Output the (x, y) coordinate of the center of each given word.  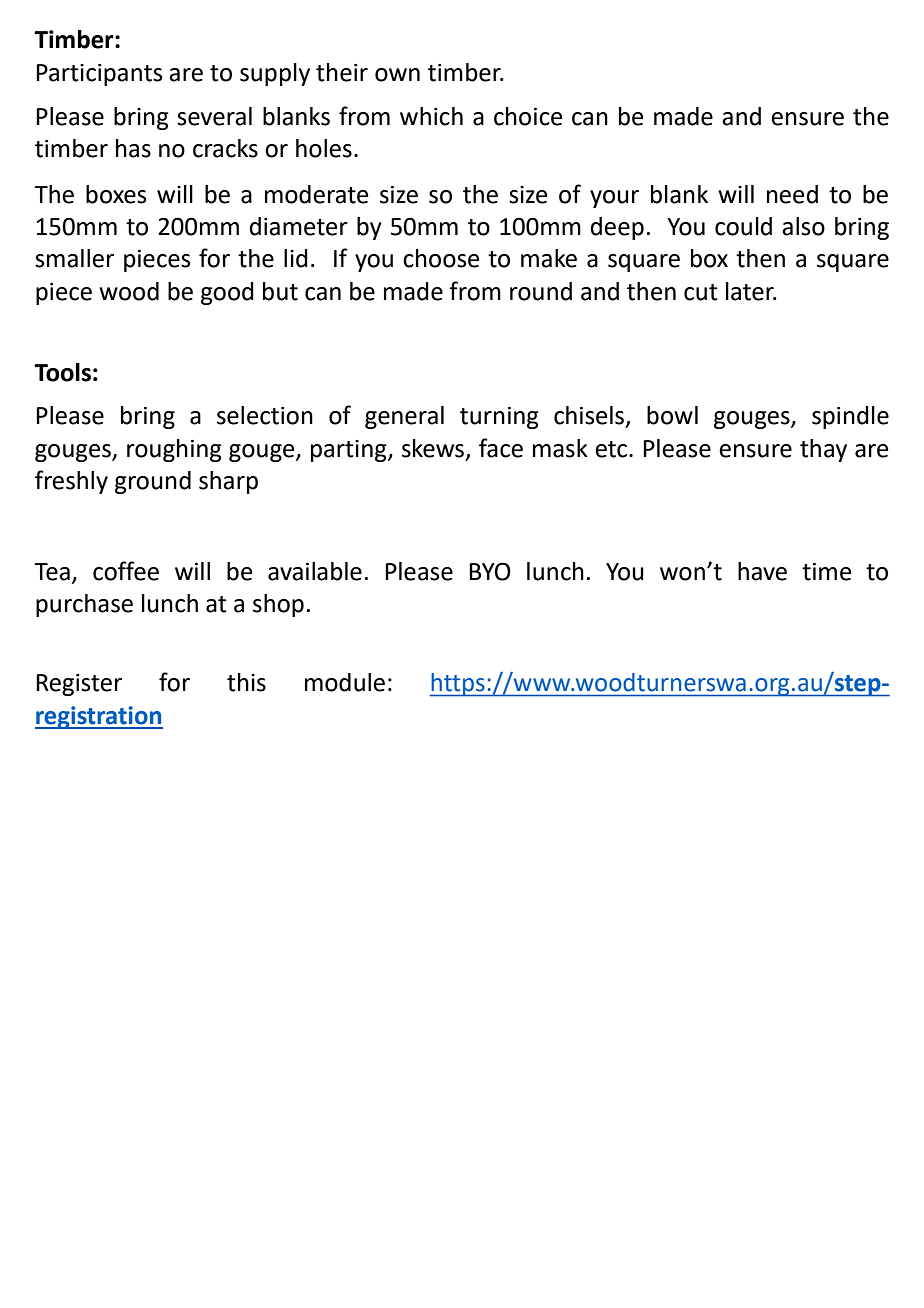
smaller (74, 258)
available (315, 571)
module (345, 682)
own (397, 75)
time (826, 571)
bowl (672, 415)
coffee (126, 571)
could (743, 226)
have (762, 571)
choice (528, 116)
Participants (99, 75)
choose (441, 258)
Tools (62, 372)
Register (79, 685)
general (404, 417)
